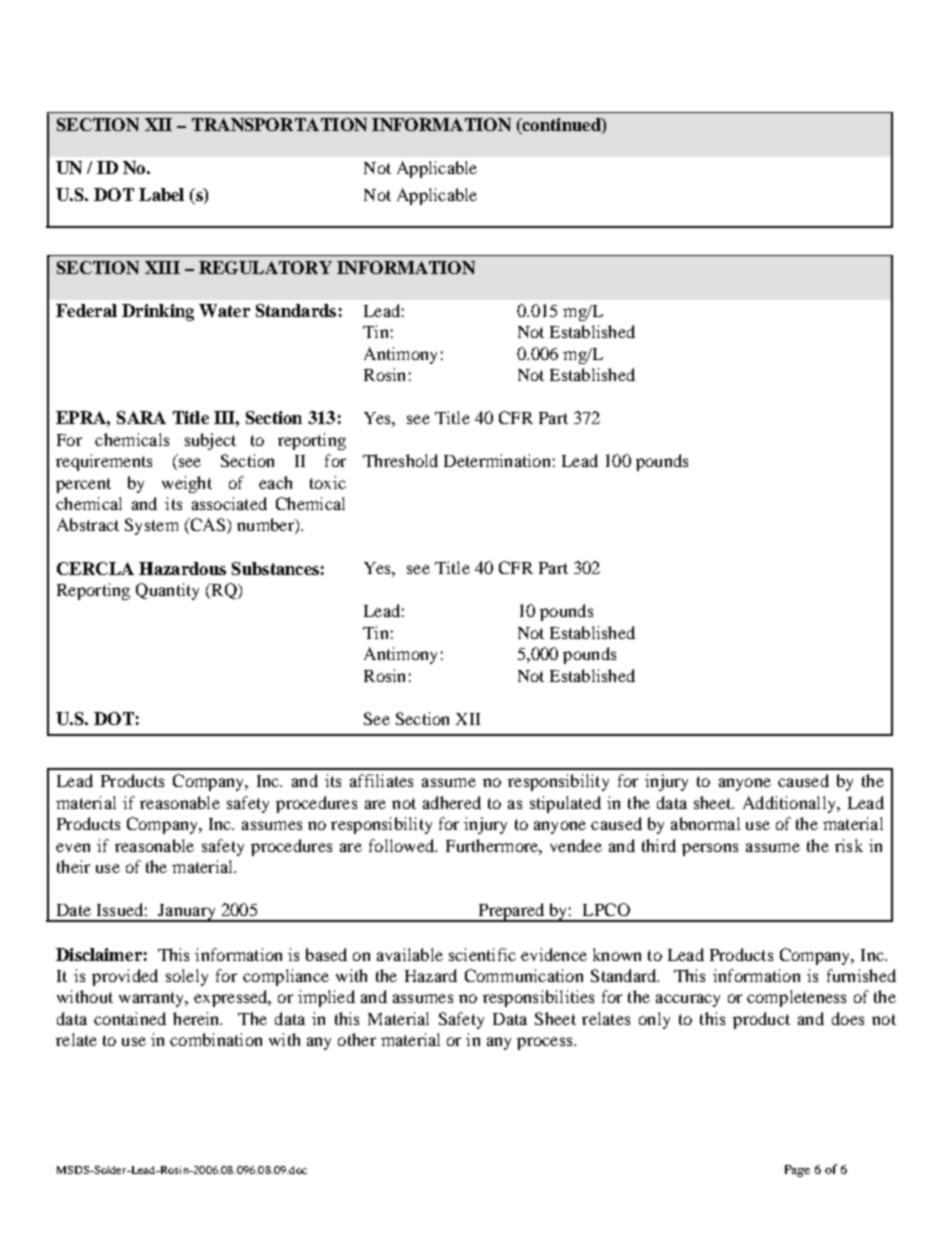 This screenshot has width=952, height=1233. I want to click on affiliates, so click(381, 780).
